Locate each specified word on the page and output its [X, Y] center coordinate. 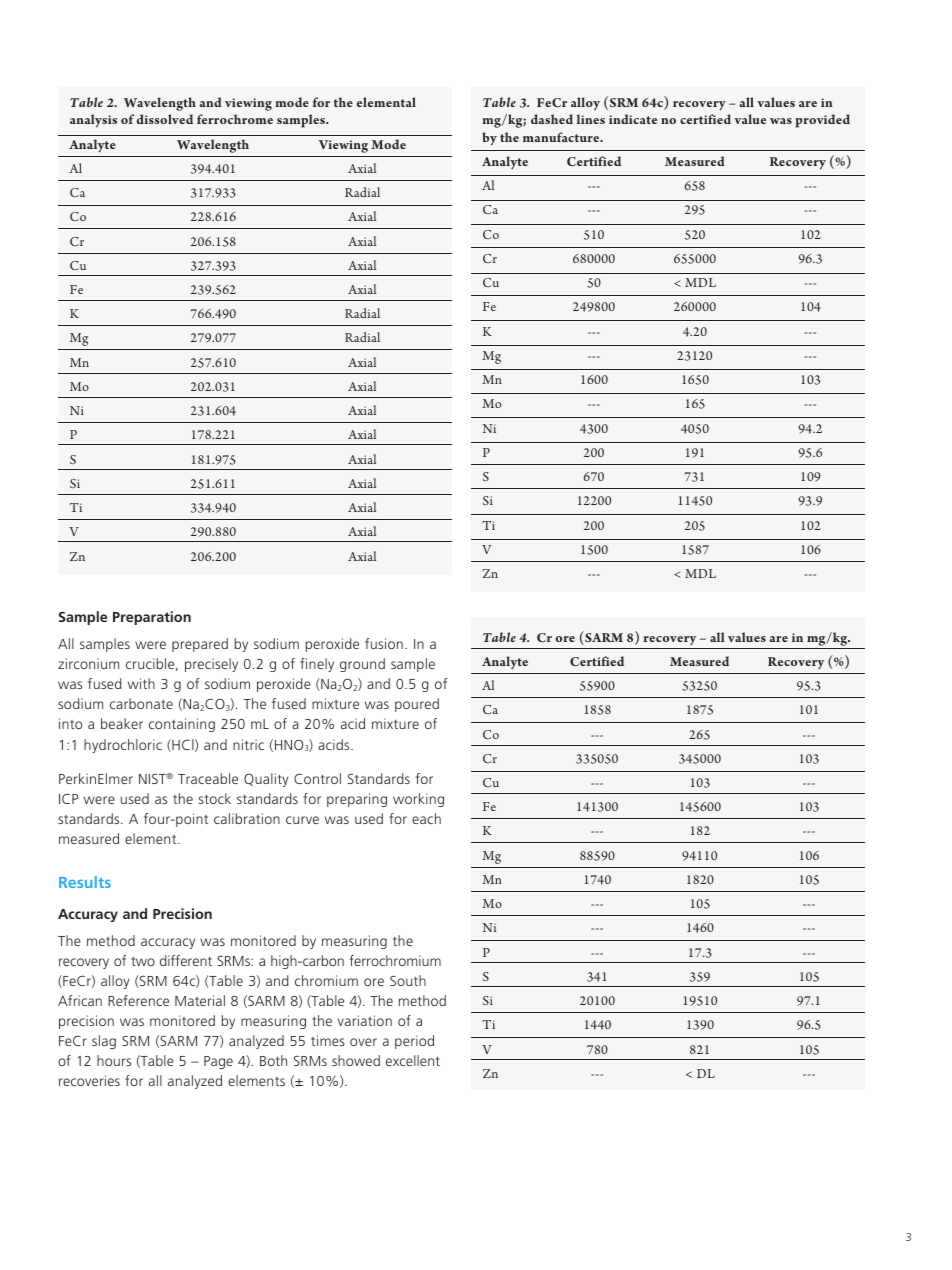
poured [417, 705]
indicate [633, 119]
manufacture [562, 137]
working [418, 800]
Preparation [152, 618]
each [426, 818]
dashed [552, 119]
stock [215, 798]
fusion [384, 643]
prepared [200, 645]
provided [822, 121]
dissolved [165, 119]
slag [104, 1042]
